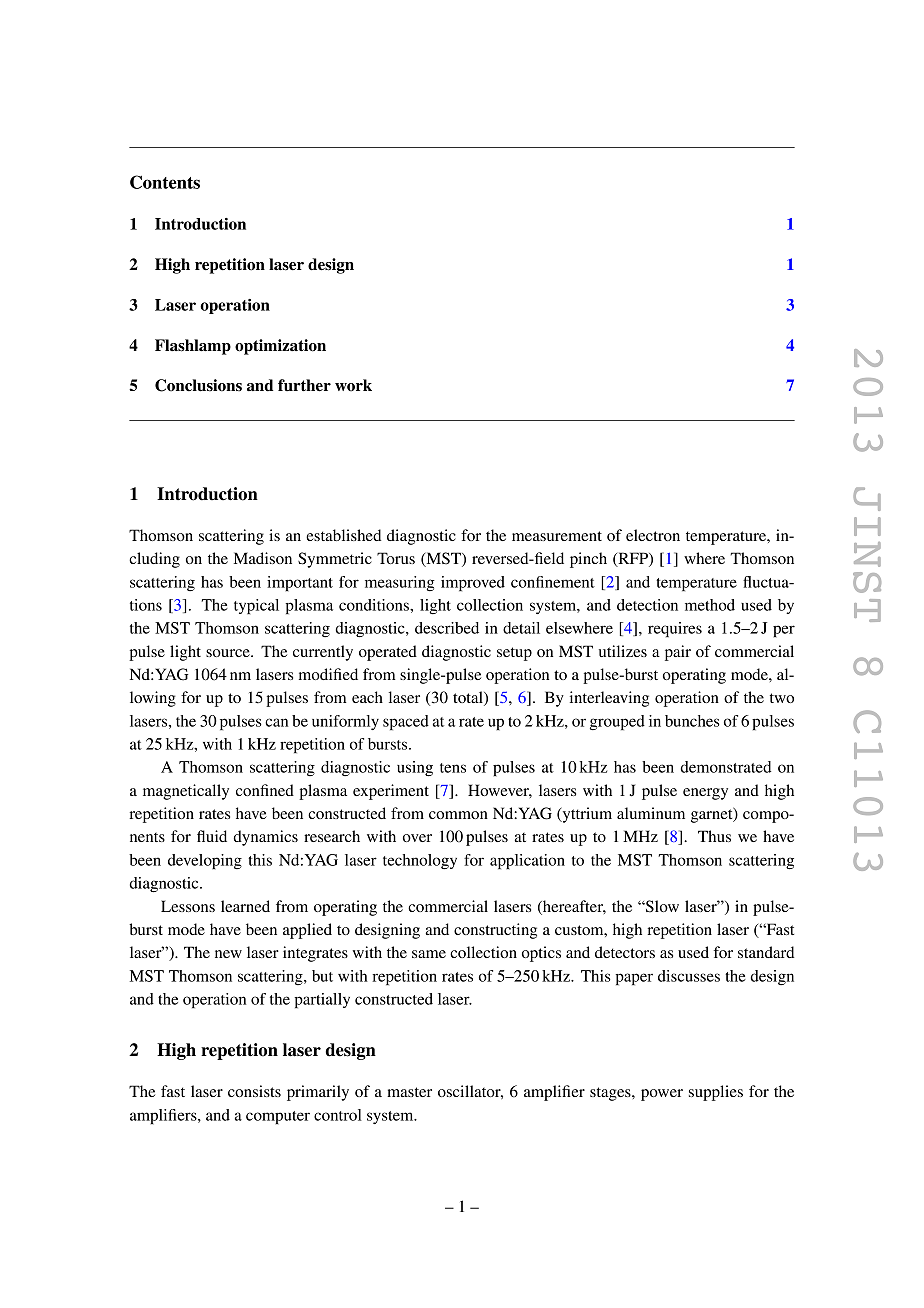 The image size is (924, 1308). Describe the element at coordinates (678, 653) in the page. I see `pair` at that location.
